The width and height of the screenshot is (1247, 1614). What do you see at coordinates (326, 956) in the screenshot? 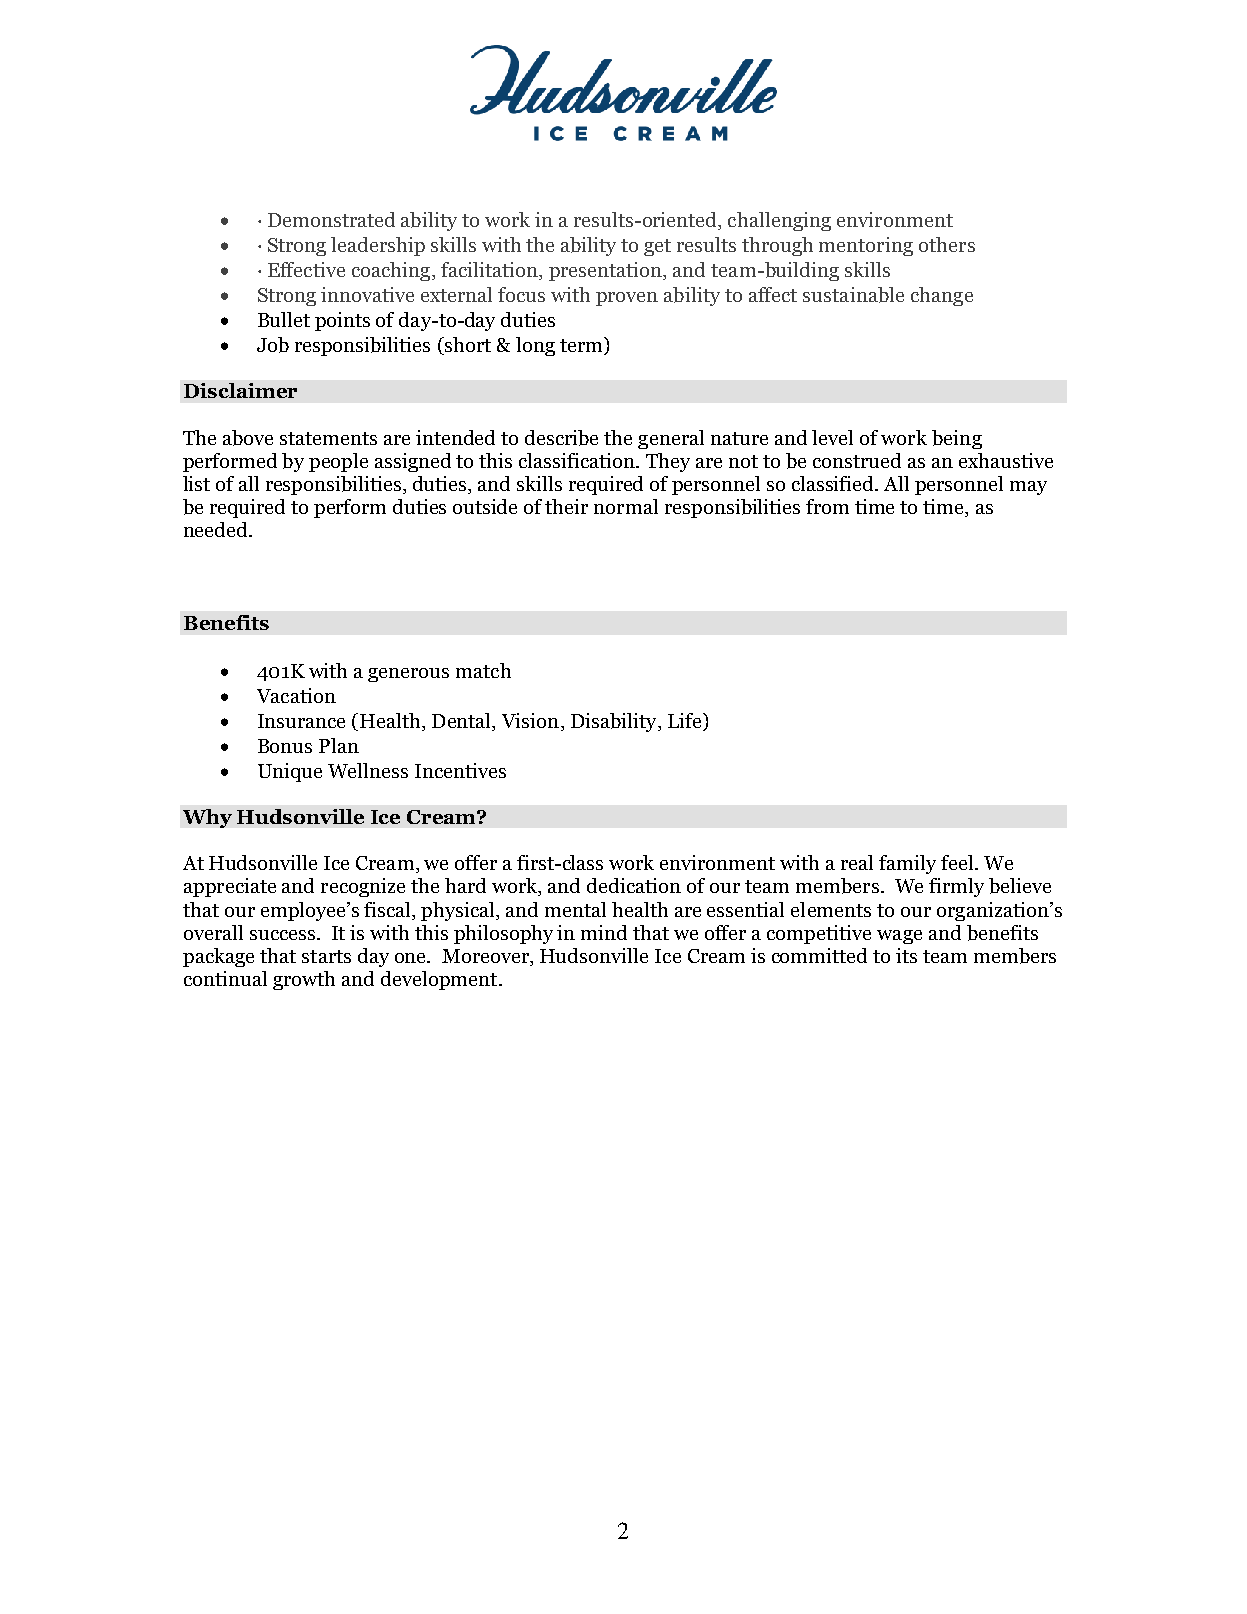
I see `starts` at bounding box center [326, 956].
